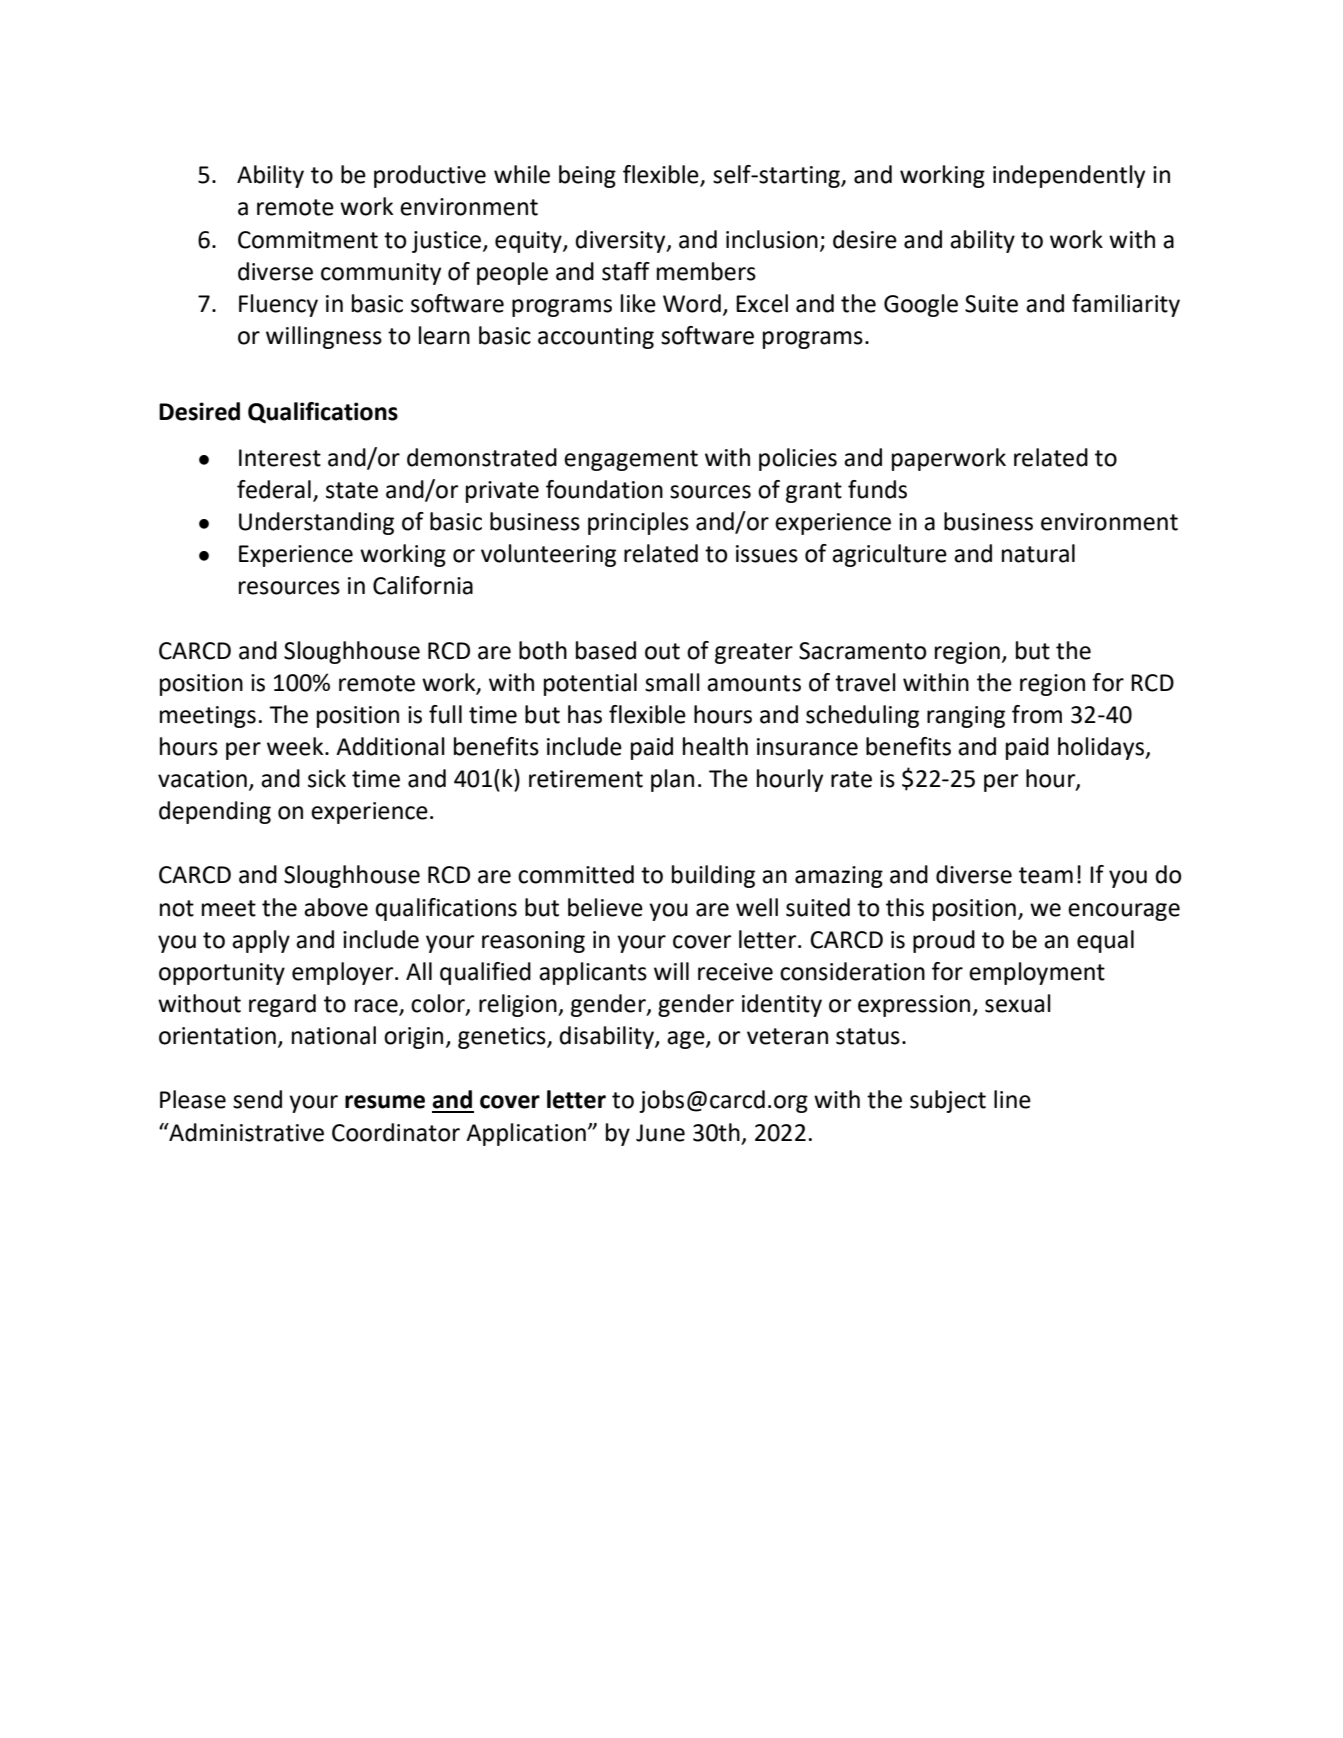 The height and width of the screenshot is (1738, 1343). What do you see at coordinates (308, 240) in the screenshot?
I see `Commitment` at bounding box center [308, 240].
